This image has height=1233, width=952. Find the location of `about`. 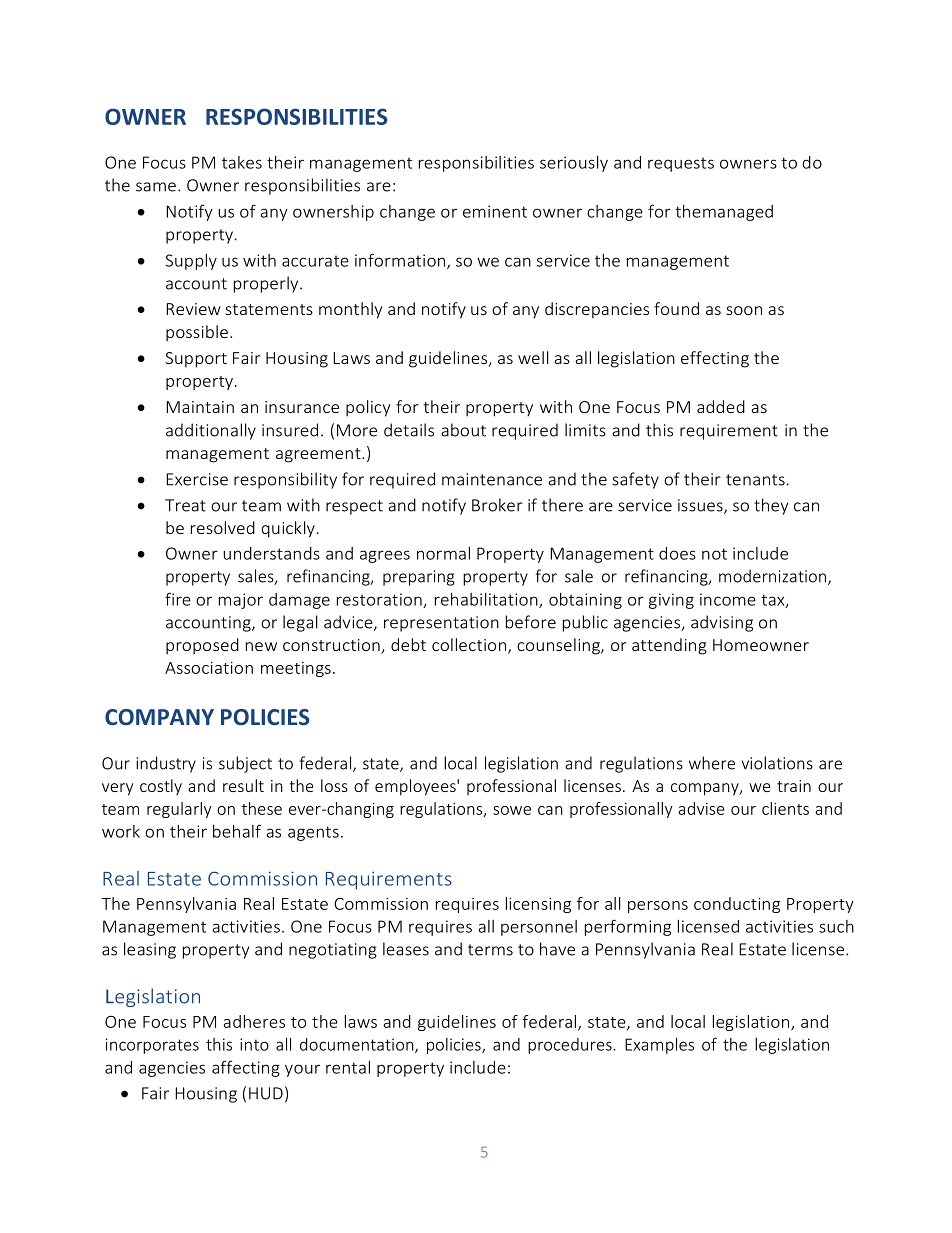

about is located at coordinates (463, 430).
